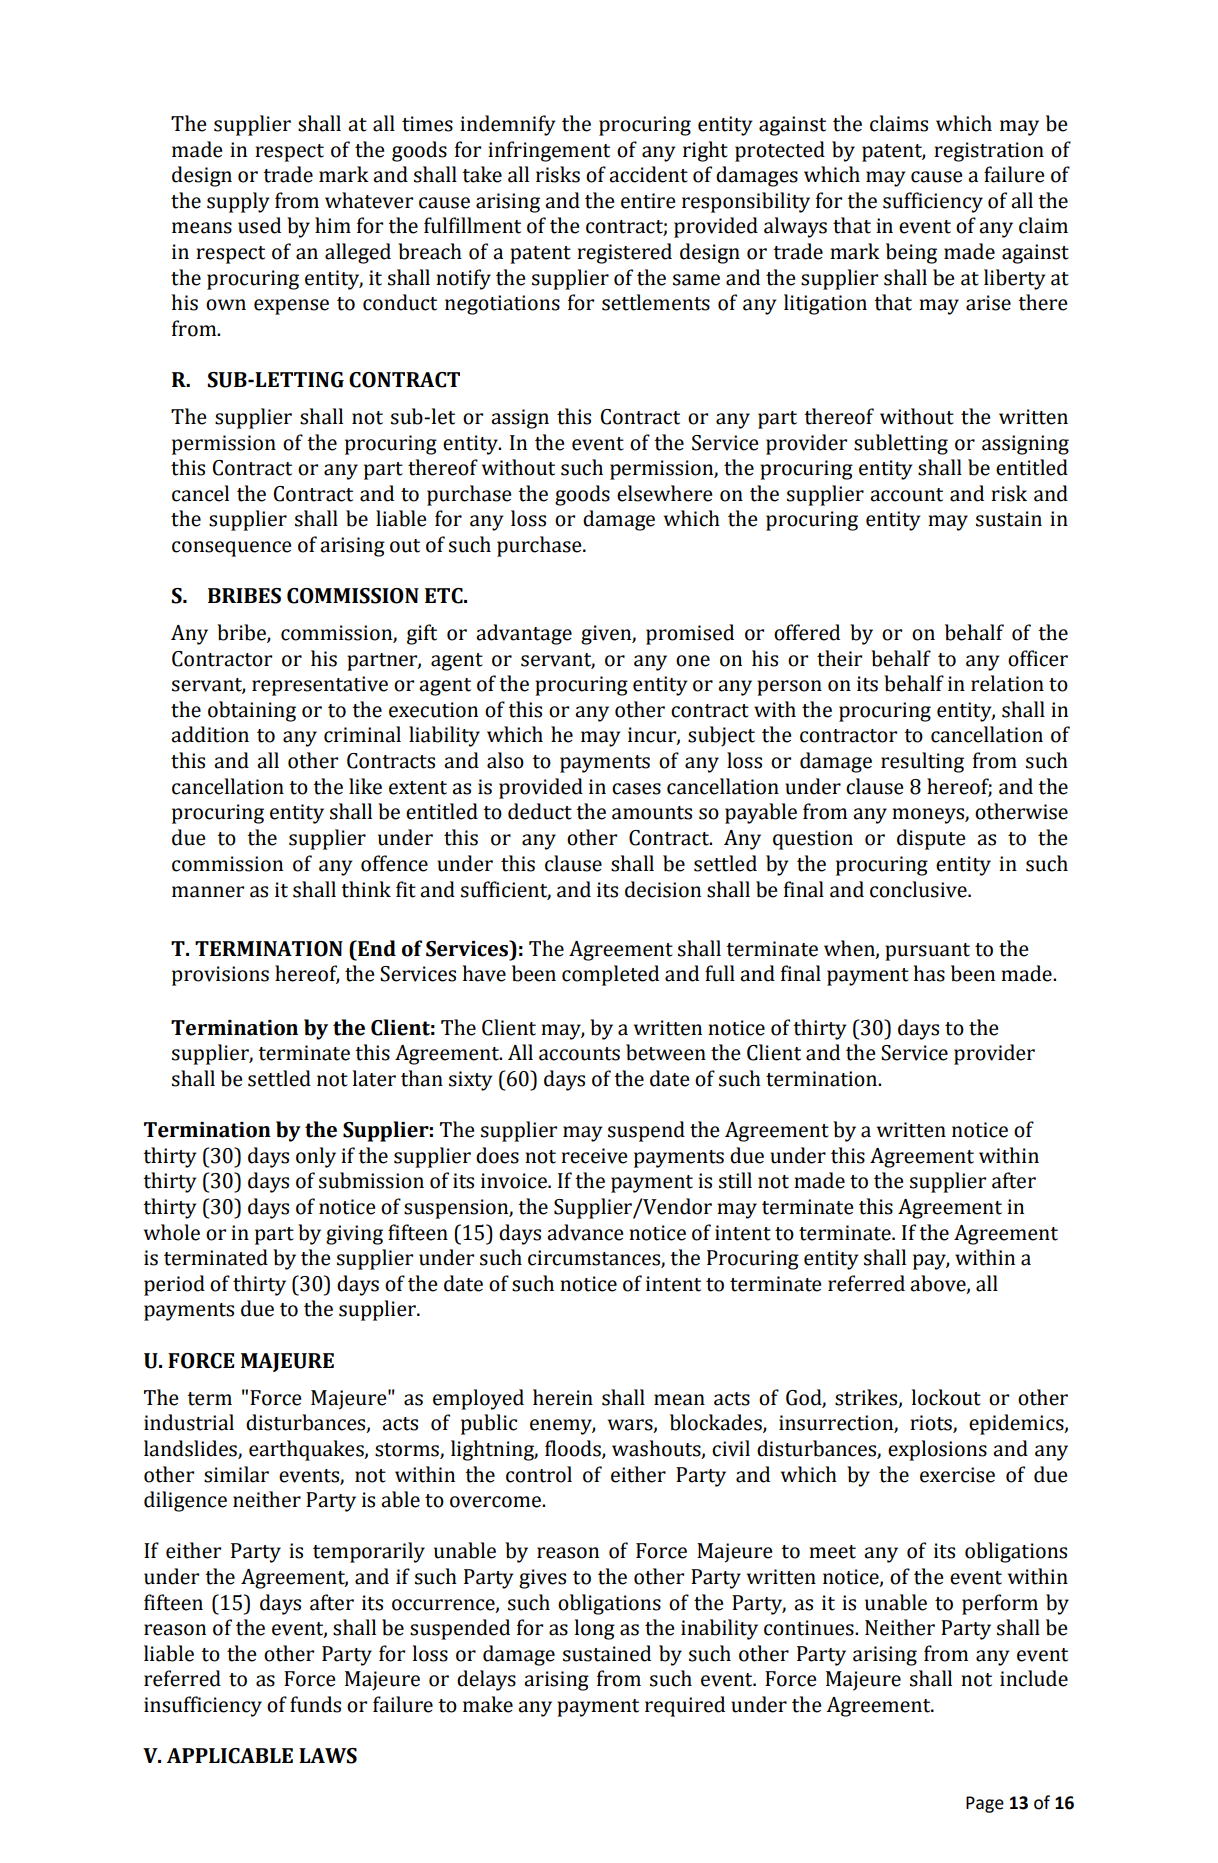  Describe the element at coordinates (238, 202) in the page. I see `supply` at that location.
